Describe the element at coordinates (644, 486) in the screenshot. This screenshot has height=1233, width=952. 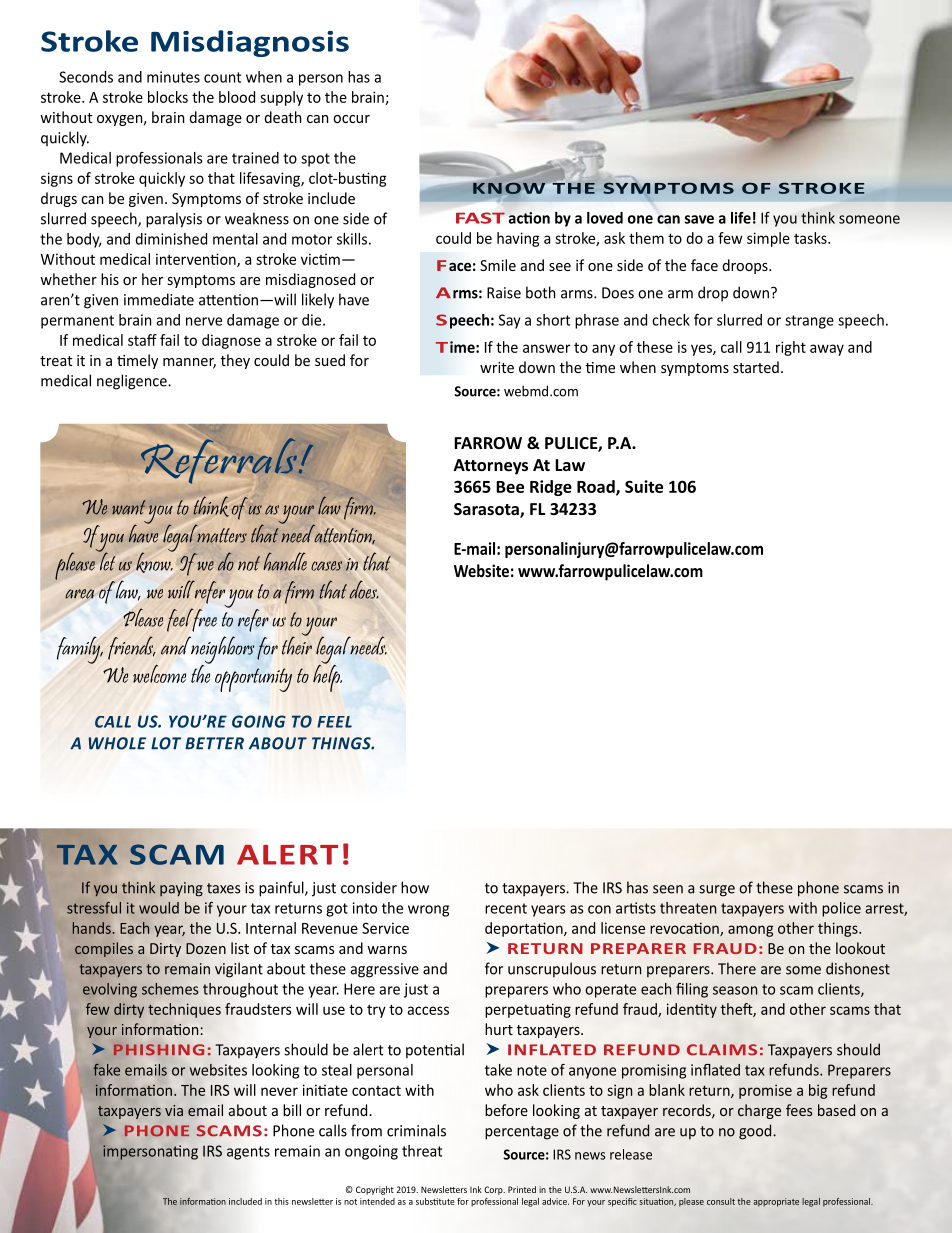
I see `Suite` at that location.
